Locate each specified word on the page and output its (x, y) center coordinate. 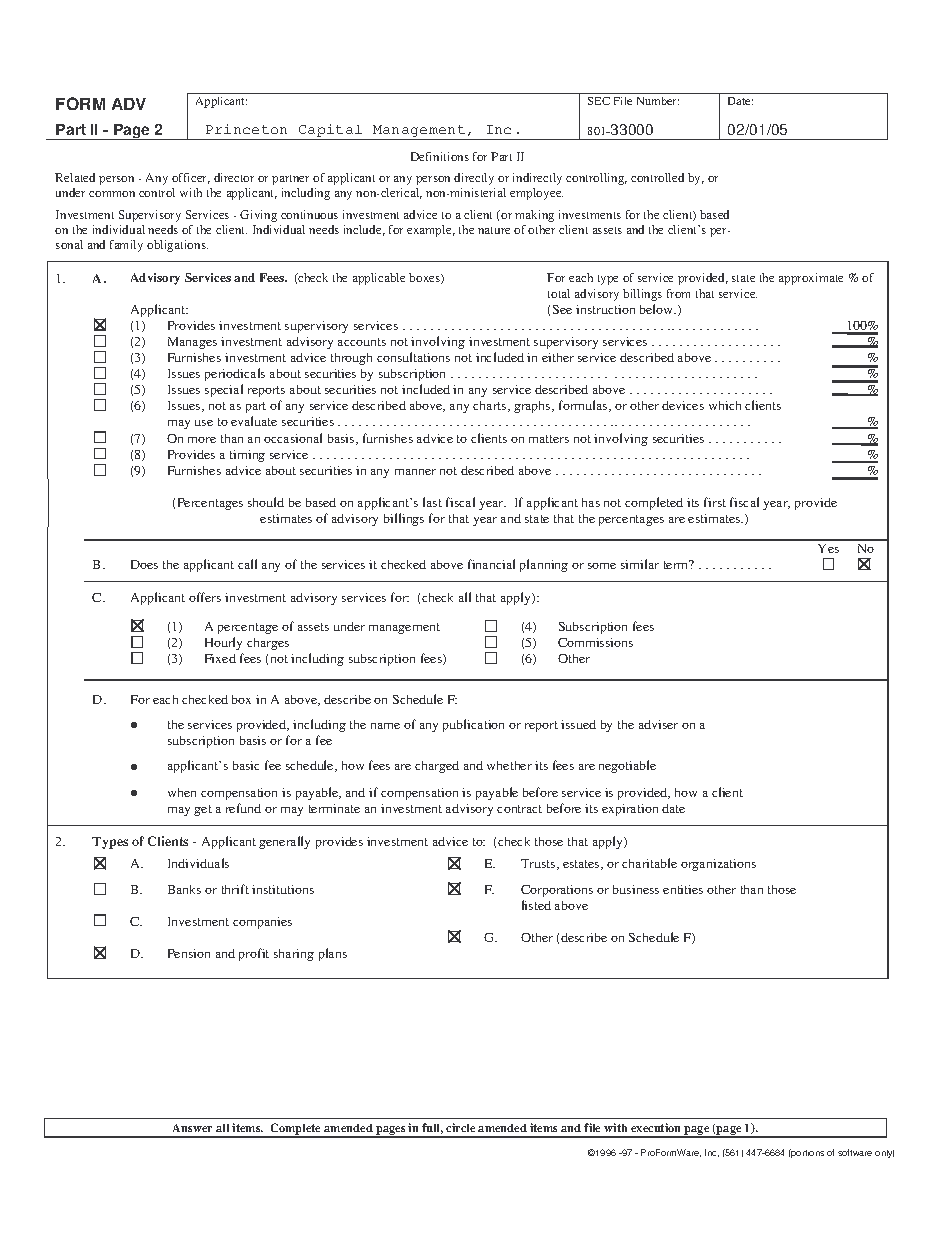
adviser (658, 724)
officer (191, 178)
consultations (413, 357)
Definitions (440, 156)
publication (473, 725)
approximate (811, 279)
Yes (828, 548)
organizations (718, 865)
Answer (192, 1128)
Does (144, 564)
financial (491, 564)
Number (658, 101)
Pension (189, 953)
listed (536, 905)
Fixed (220, 658)
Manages (192, 343)
